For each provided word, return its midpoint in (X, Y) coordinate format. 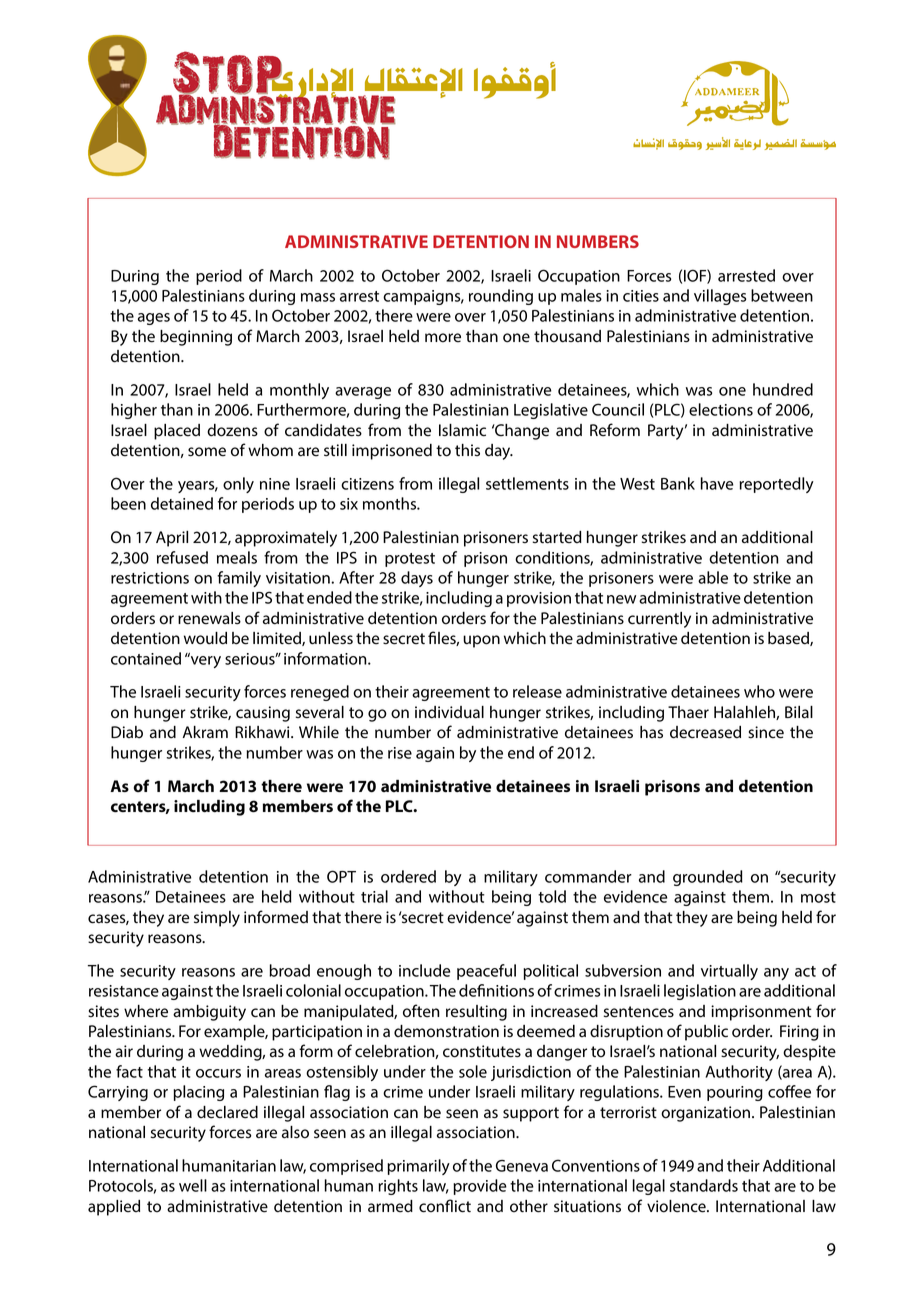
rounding (501, 297)
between (782, 295)
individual (449, 712)
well (193, 1185)
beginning (196, 338)
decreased (705, 732)
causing (263, 714)
